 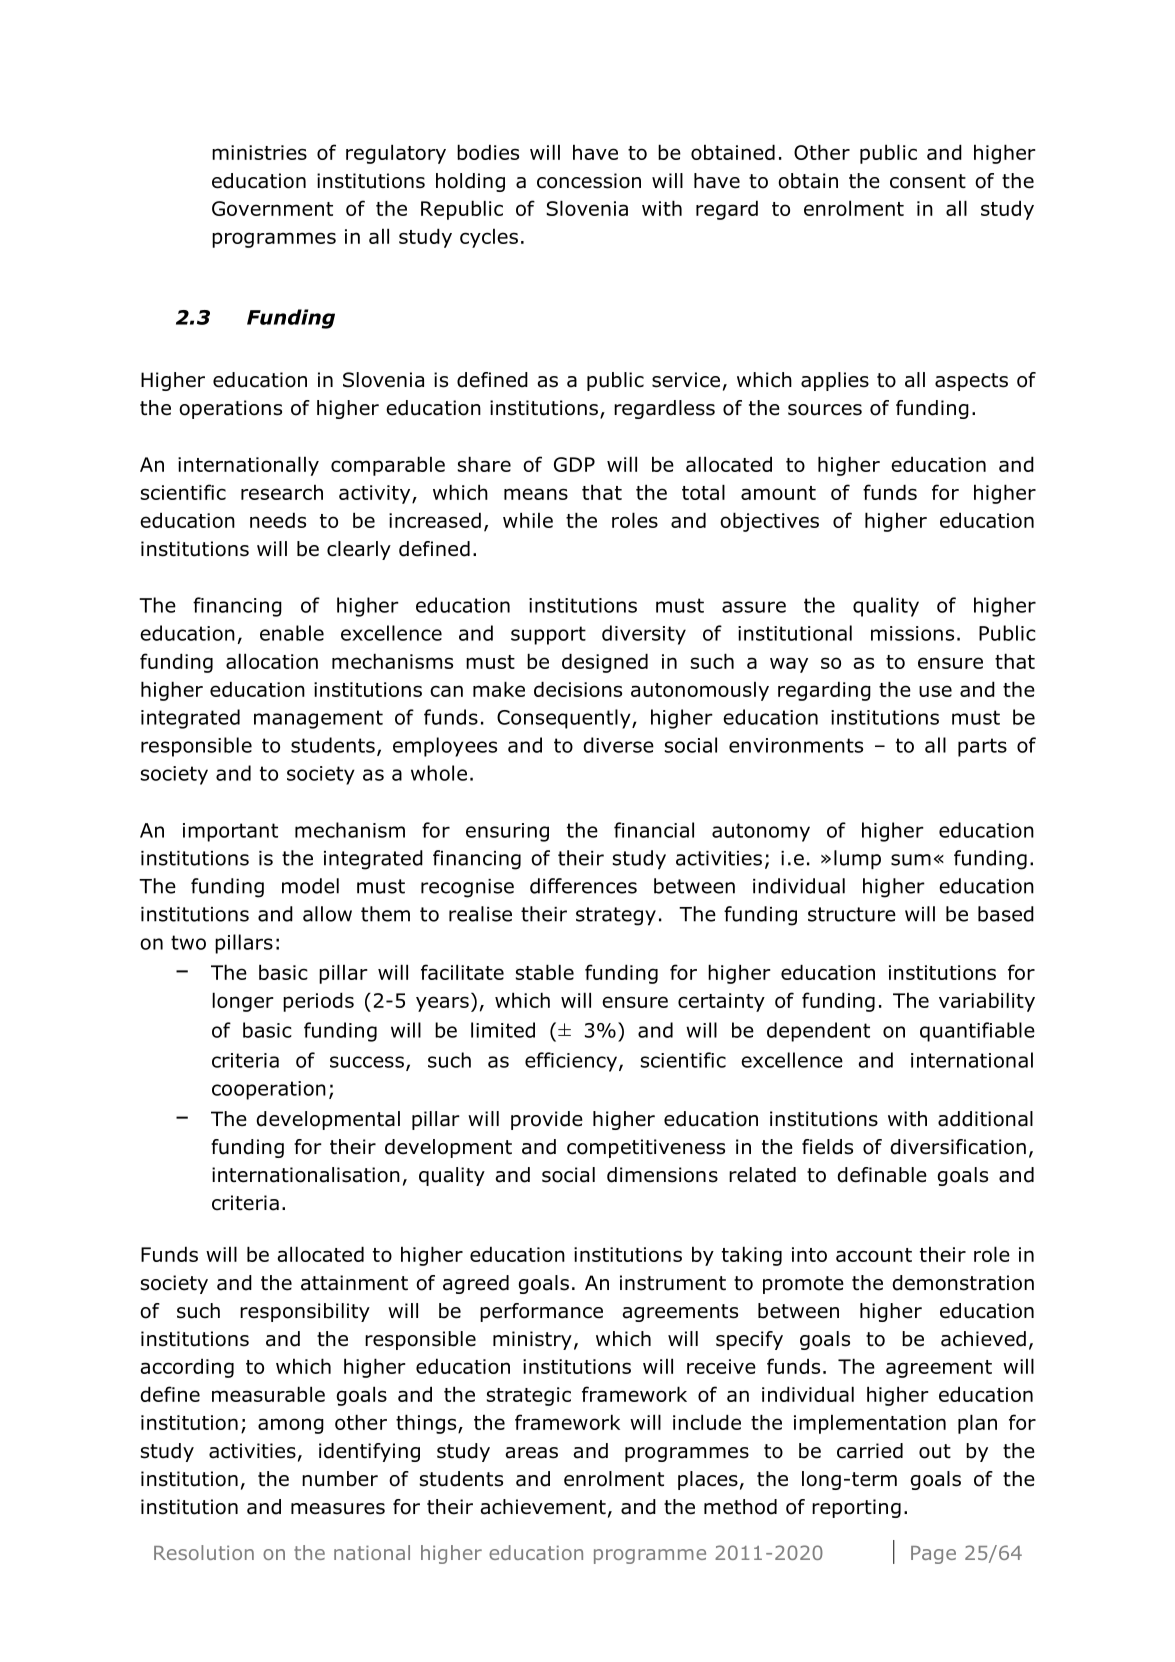 I want to click on designed, so click(x=605, y=663).
